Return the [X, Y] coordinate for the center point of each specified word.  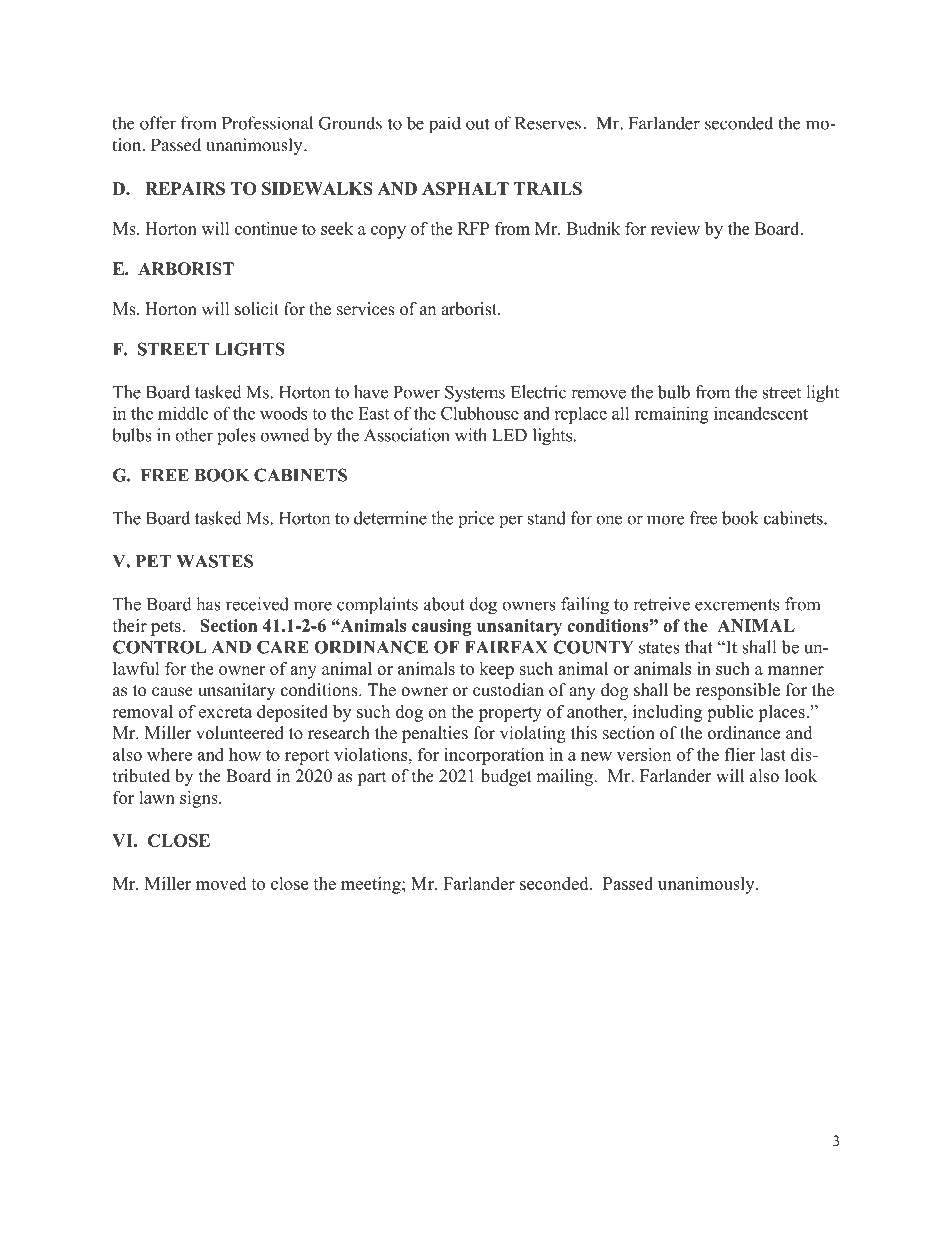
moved [221, 883]
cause [172, 692]
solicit [257, 309]
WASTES [214, 561]
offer [158, 123]
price [476, 519]
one [609, 520]
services [366, 309]
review [675, 228]
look [801, 776]
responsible [738, 691]
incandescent [761, 413]
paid [445, 125]
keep [496, 670]
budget [506, 777]
